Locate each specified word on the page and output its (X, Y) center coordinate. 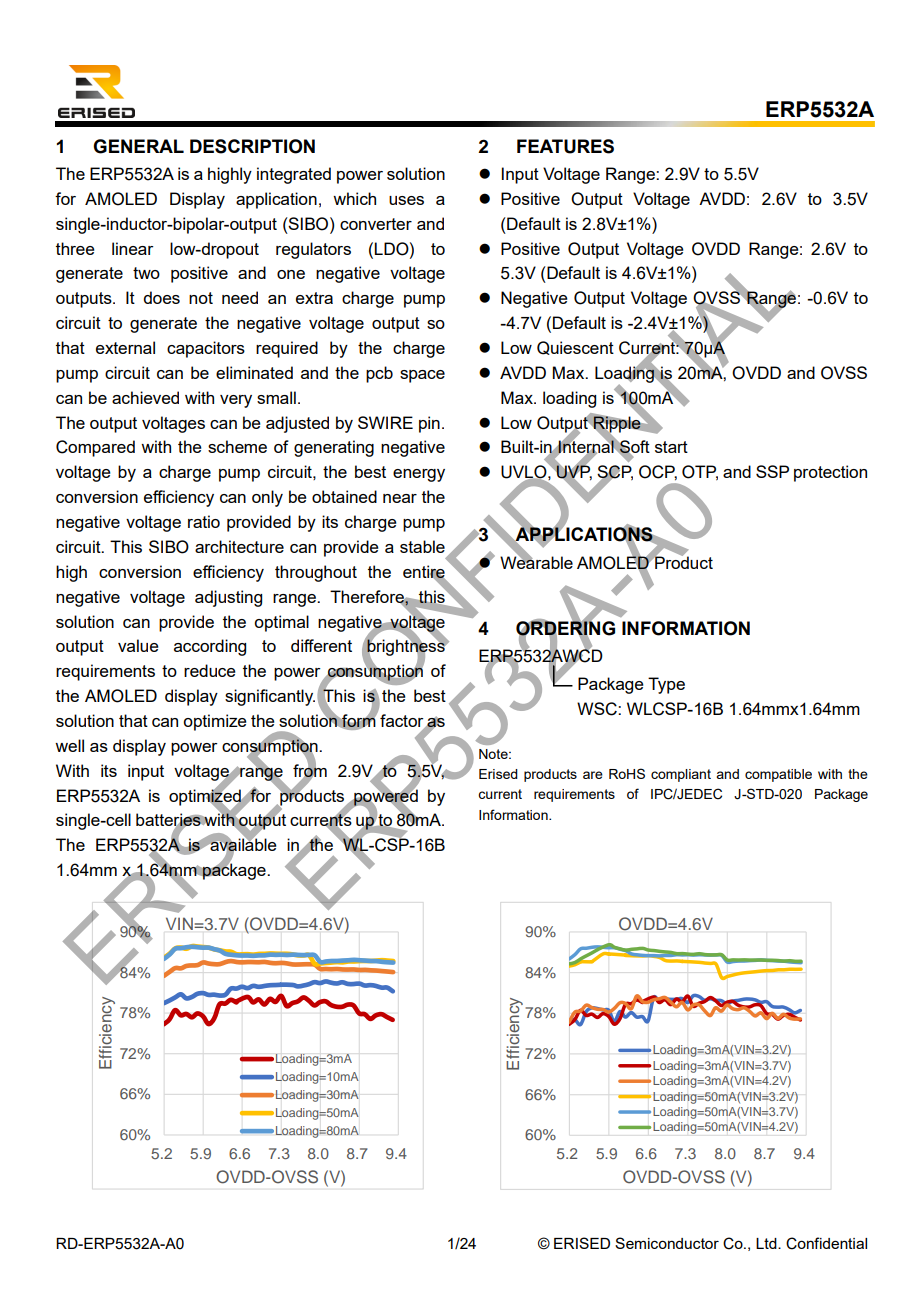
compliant (681, 775)
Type (666, 685)
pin (429, 424)
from (310, 770)
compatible (778, 775)
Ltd (767, 1243)
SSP (772, 471)
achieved (145, 397)
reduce (210, 670)
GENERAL (138, 146)
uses (406, 200)
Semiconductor (667, 1243)
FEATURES (565, 146)
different (321, 645)
